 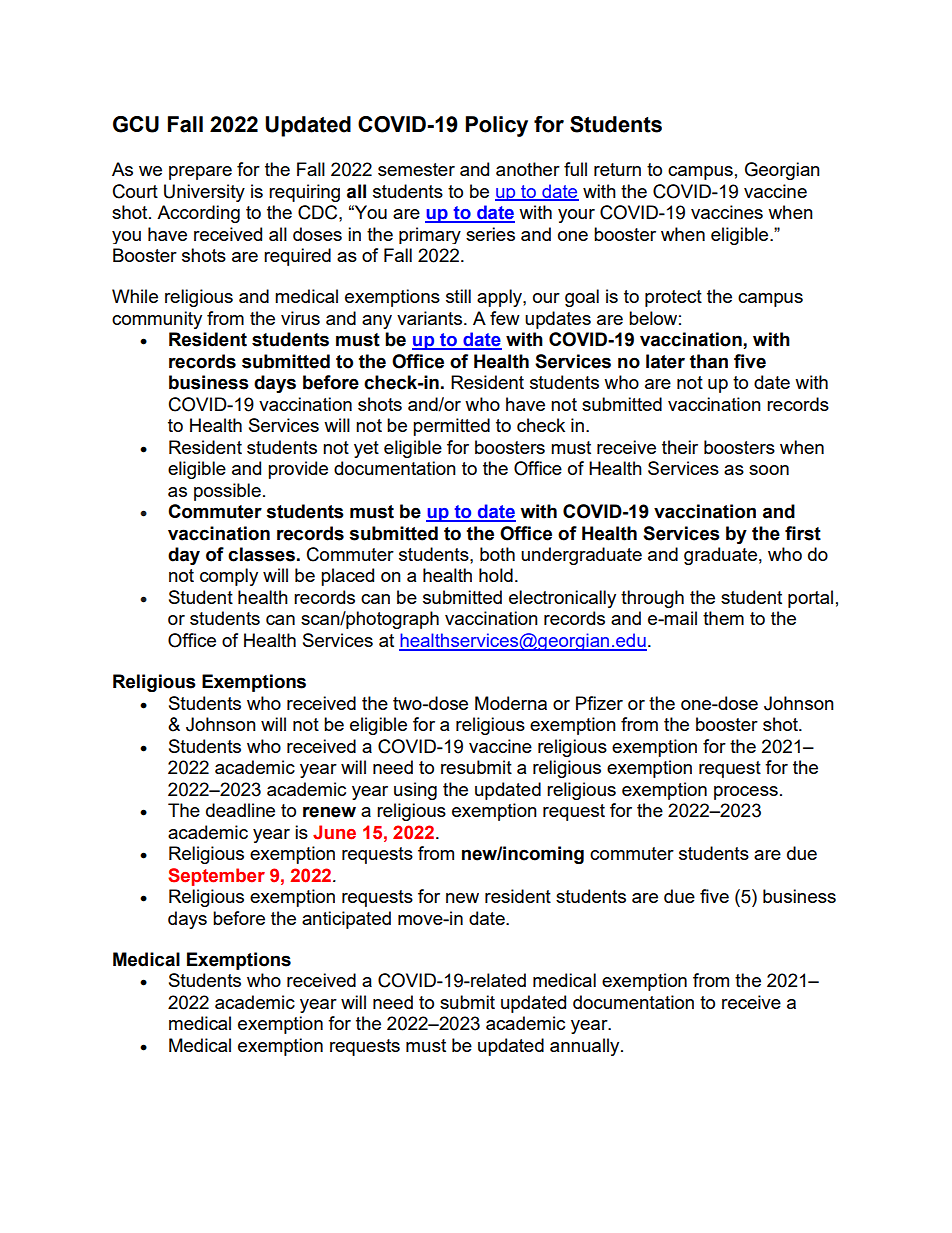 I want to click on process, so click(x=746, y=793).
